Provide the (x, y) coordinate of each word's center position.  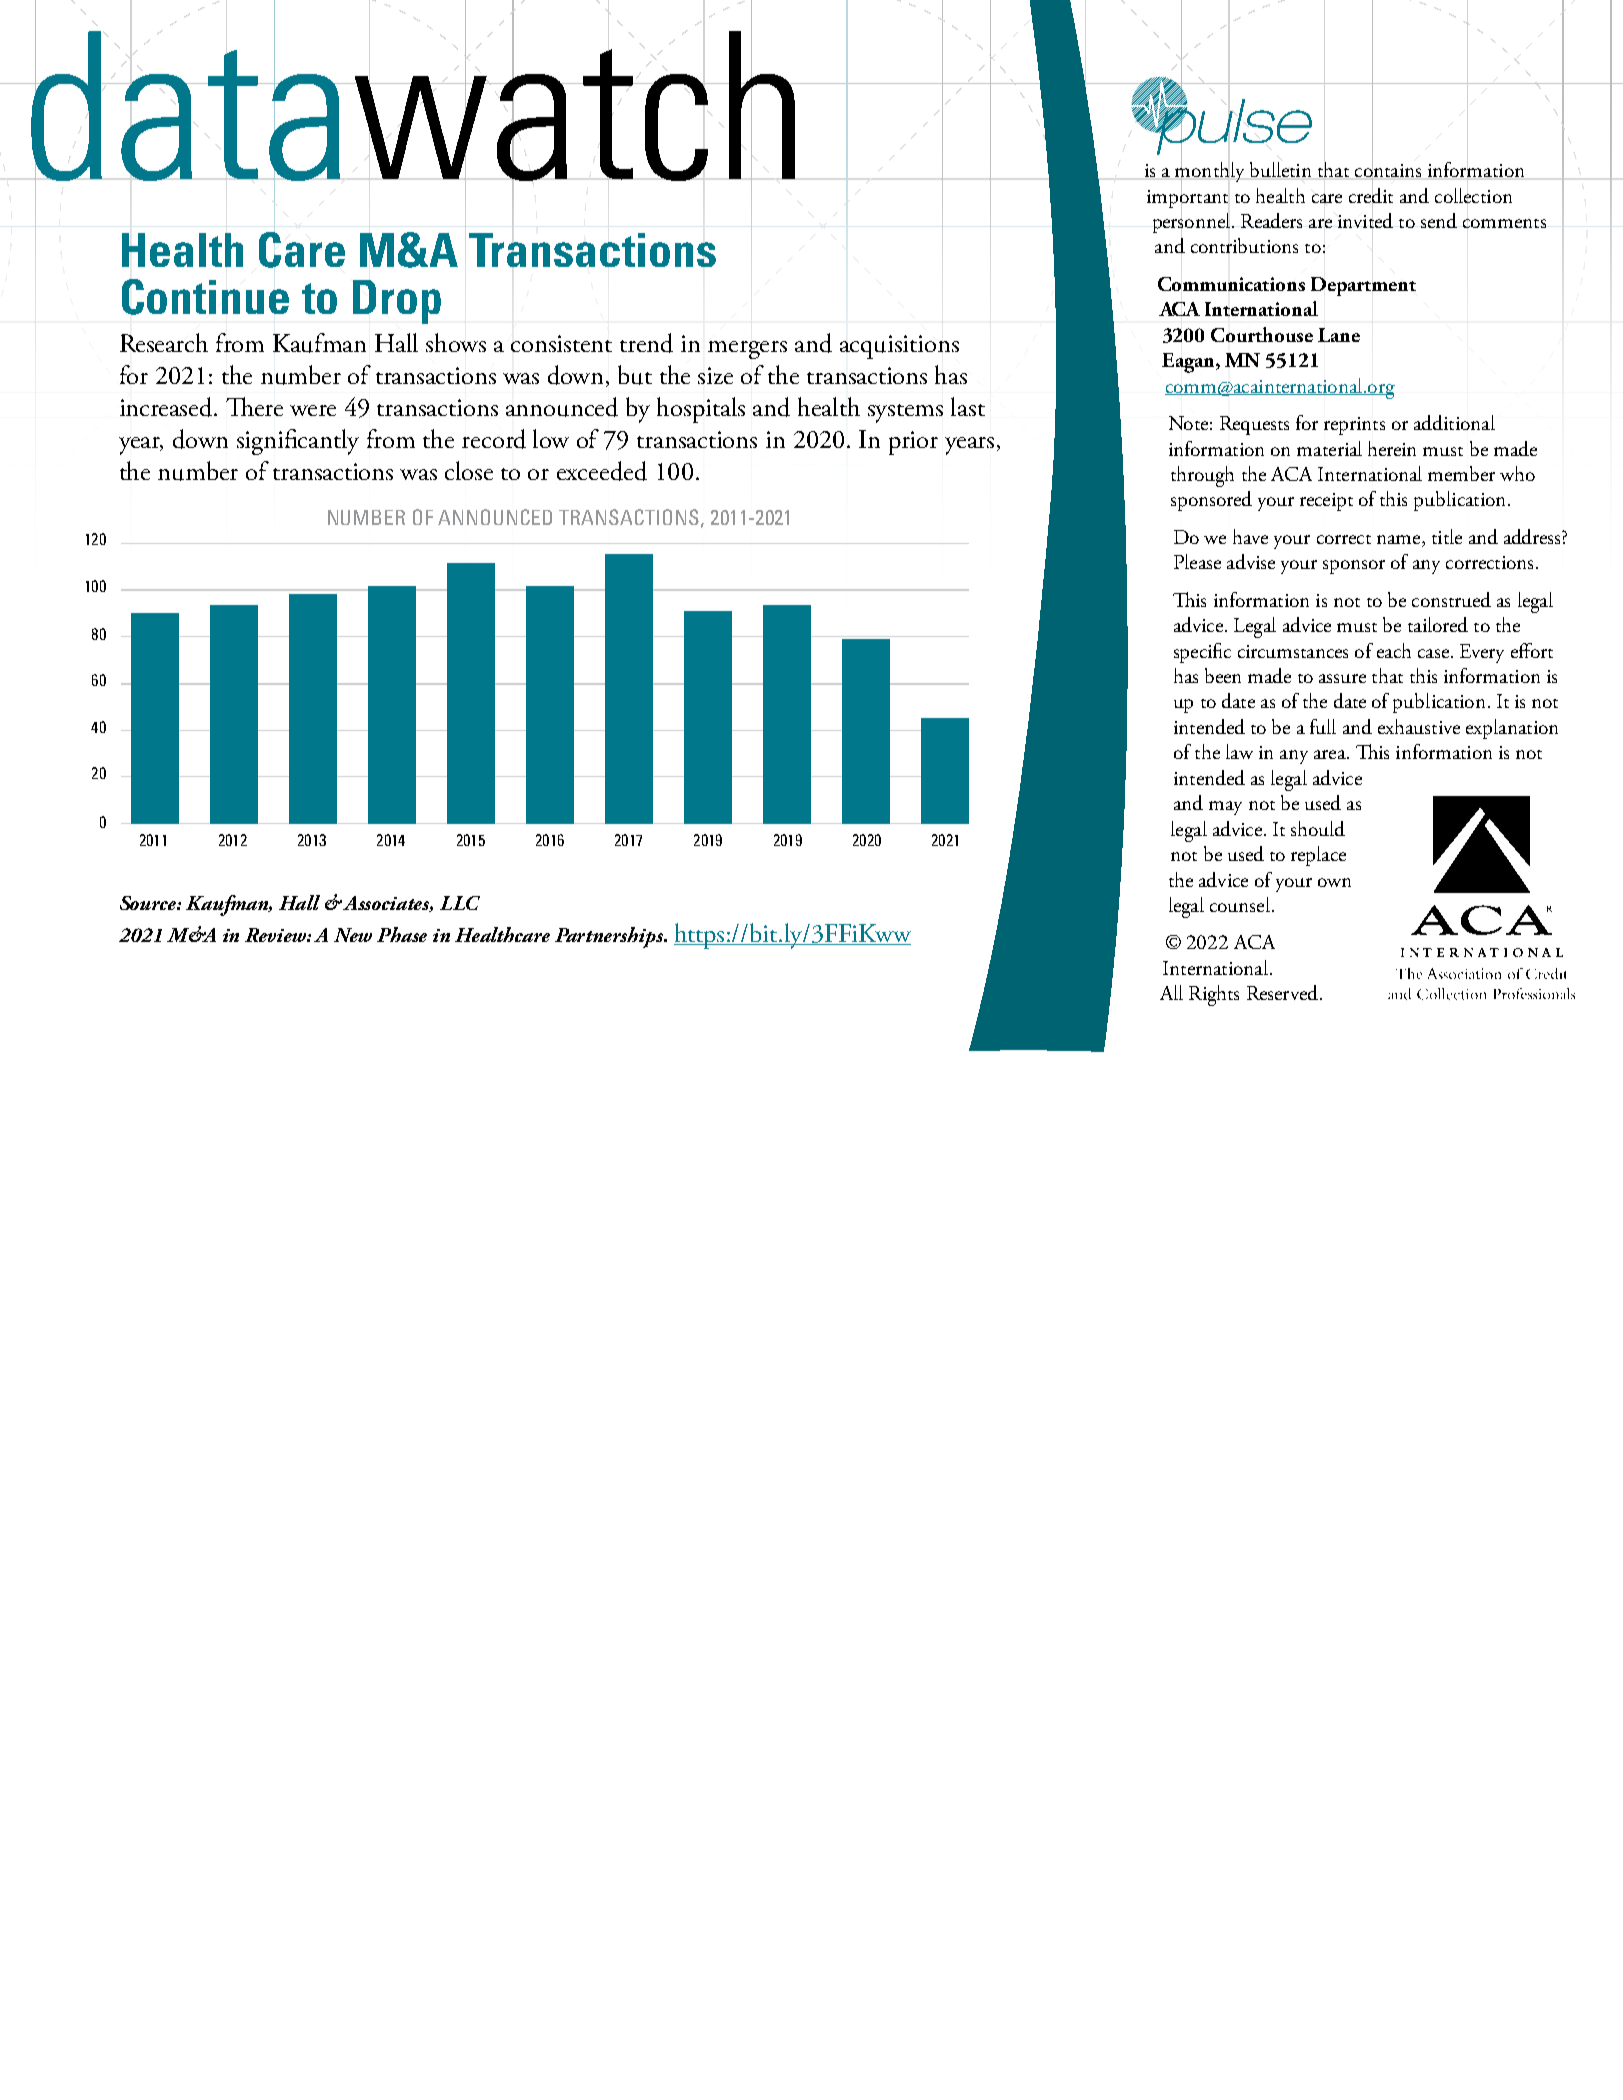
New (353, 935)
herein (1392, 448)
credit (1371, 195)
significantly (298, 442)
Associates (388, 904)
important (1187, 198)
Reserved (1282, 992)
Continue (205, 297)
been (1223, 675)
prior (913, 443)
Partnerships (610, 937)
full (1323, 726)
